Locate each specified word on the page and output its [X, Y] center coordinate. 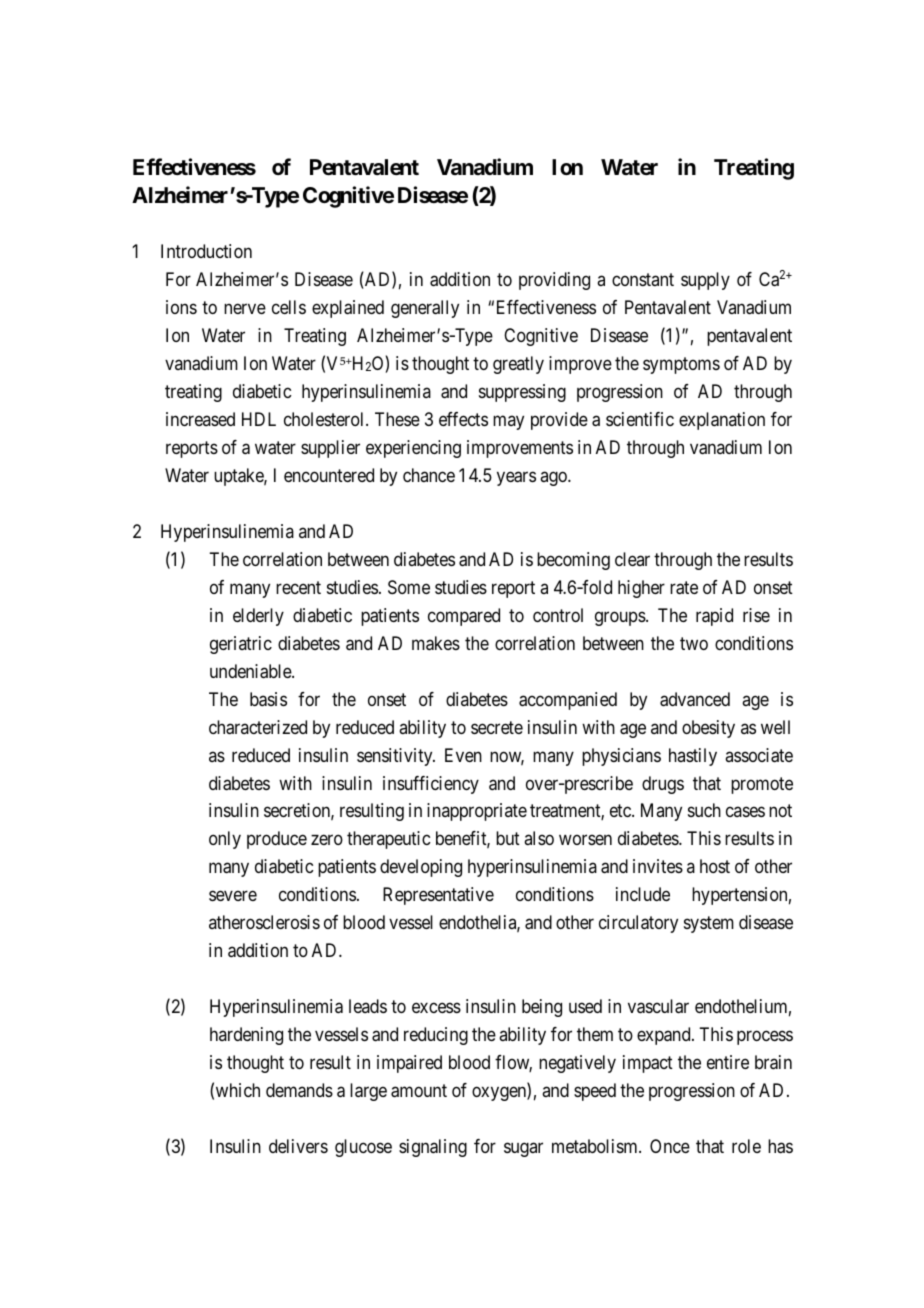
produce [277, 840]
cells [289, 307]
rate [684, 588]
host [715, 866]
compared [464, 617]
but [508, 838]
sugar [523, 1149]
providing [554, 281]
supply [705, 281]
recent [298, 587]
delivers [298, 1146]
